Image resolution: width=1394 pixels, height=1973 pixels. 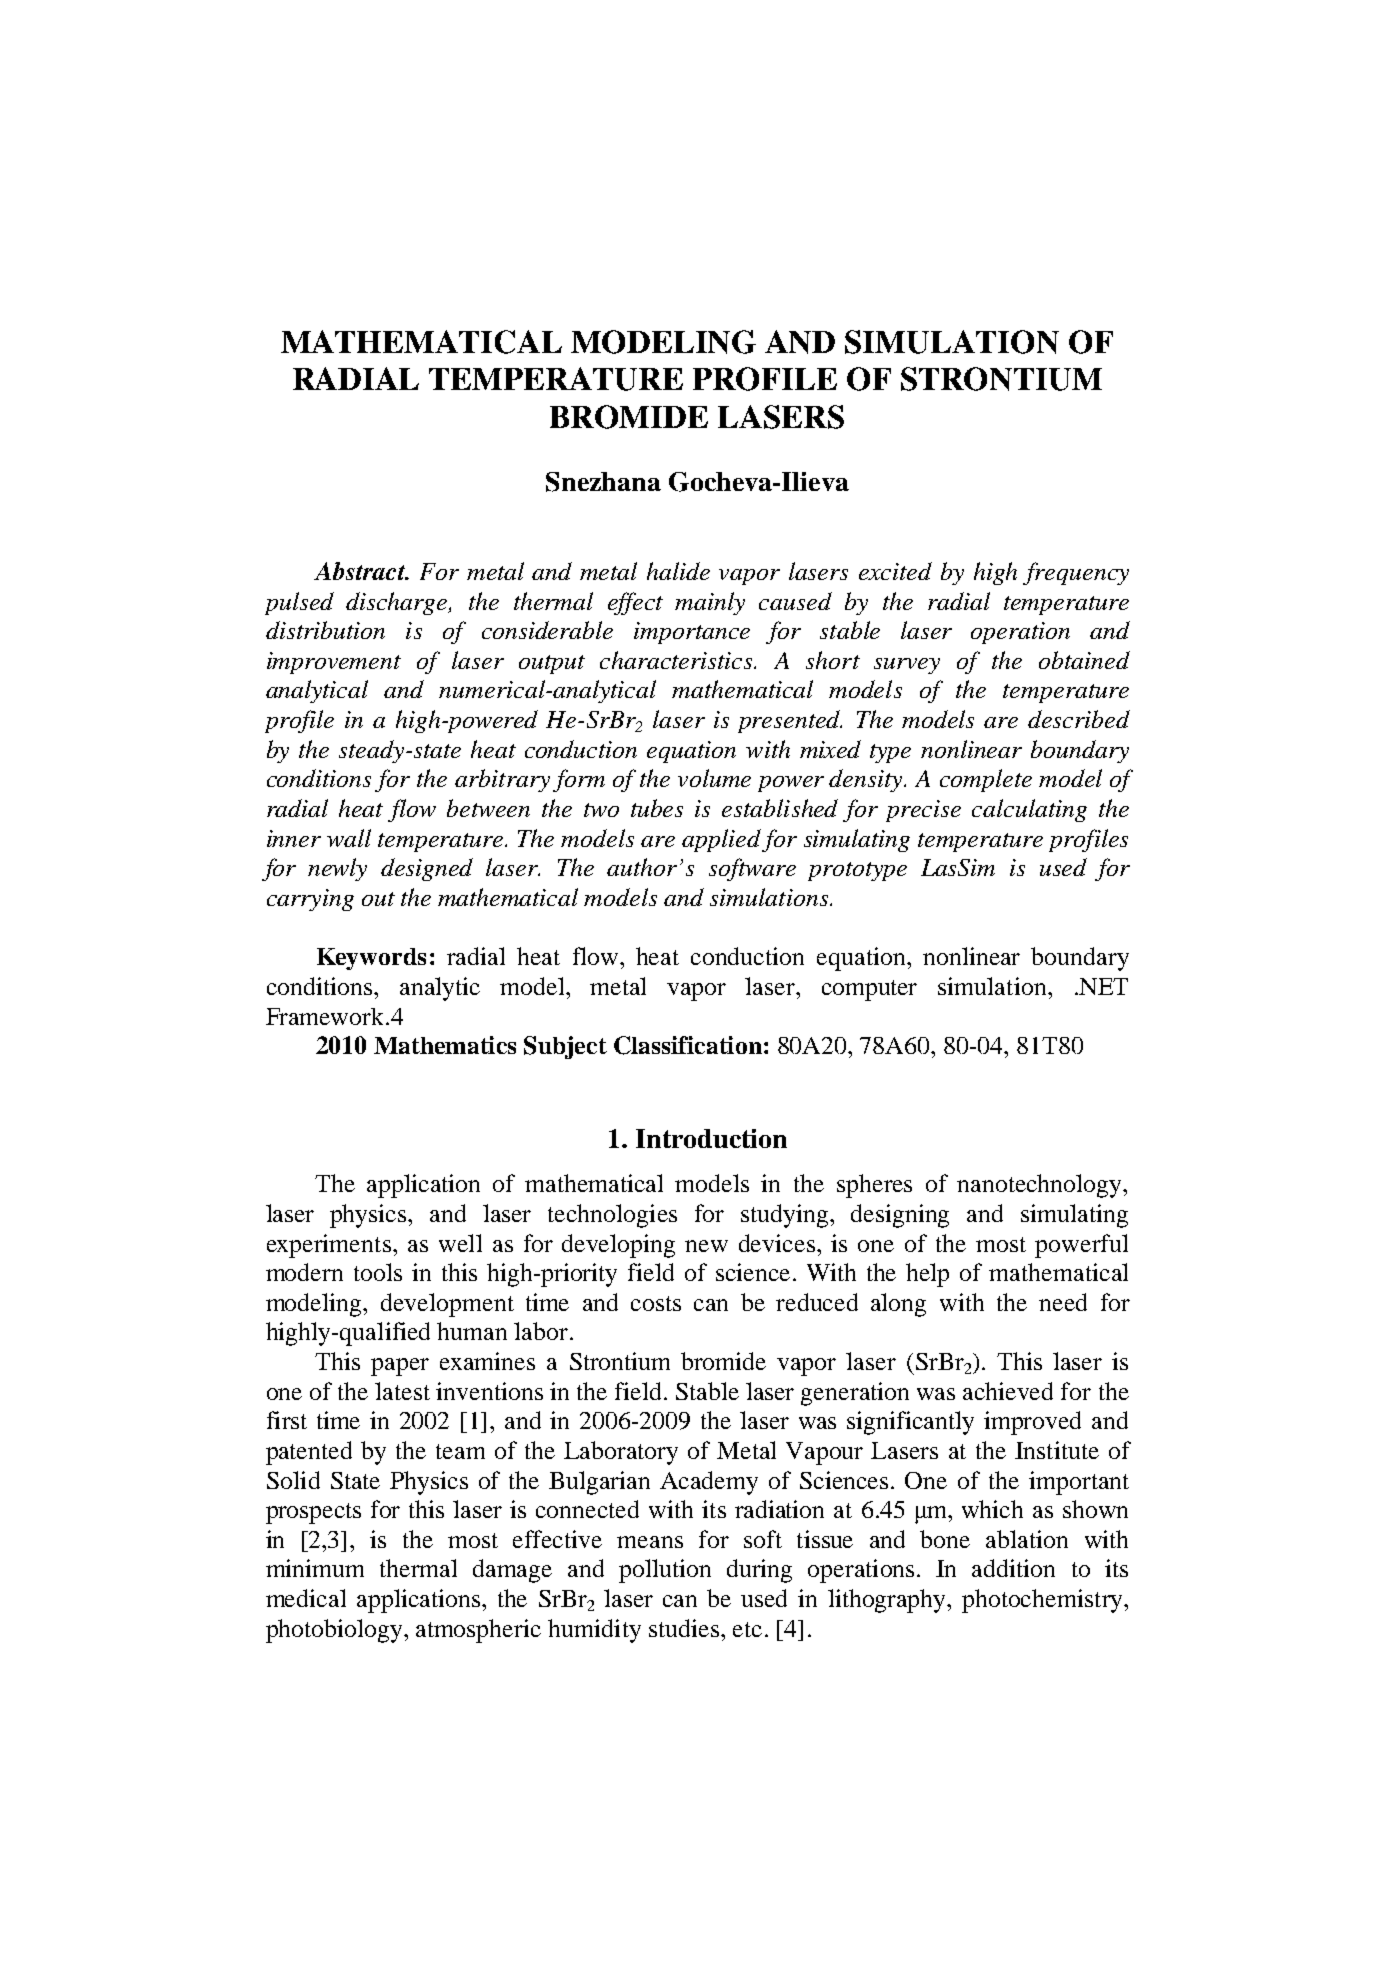 What do you see at coordinates (1040, 1186) in the document?
I see `nanotechnology` at bounding box center [1040, 1186].
